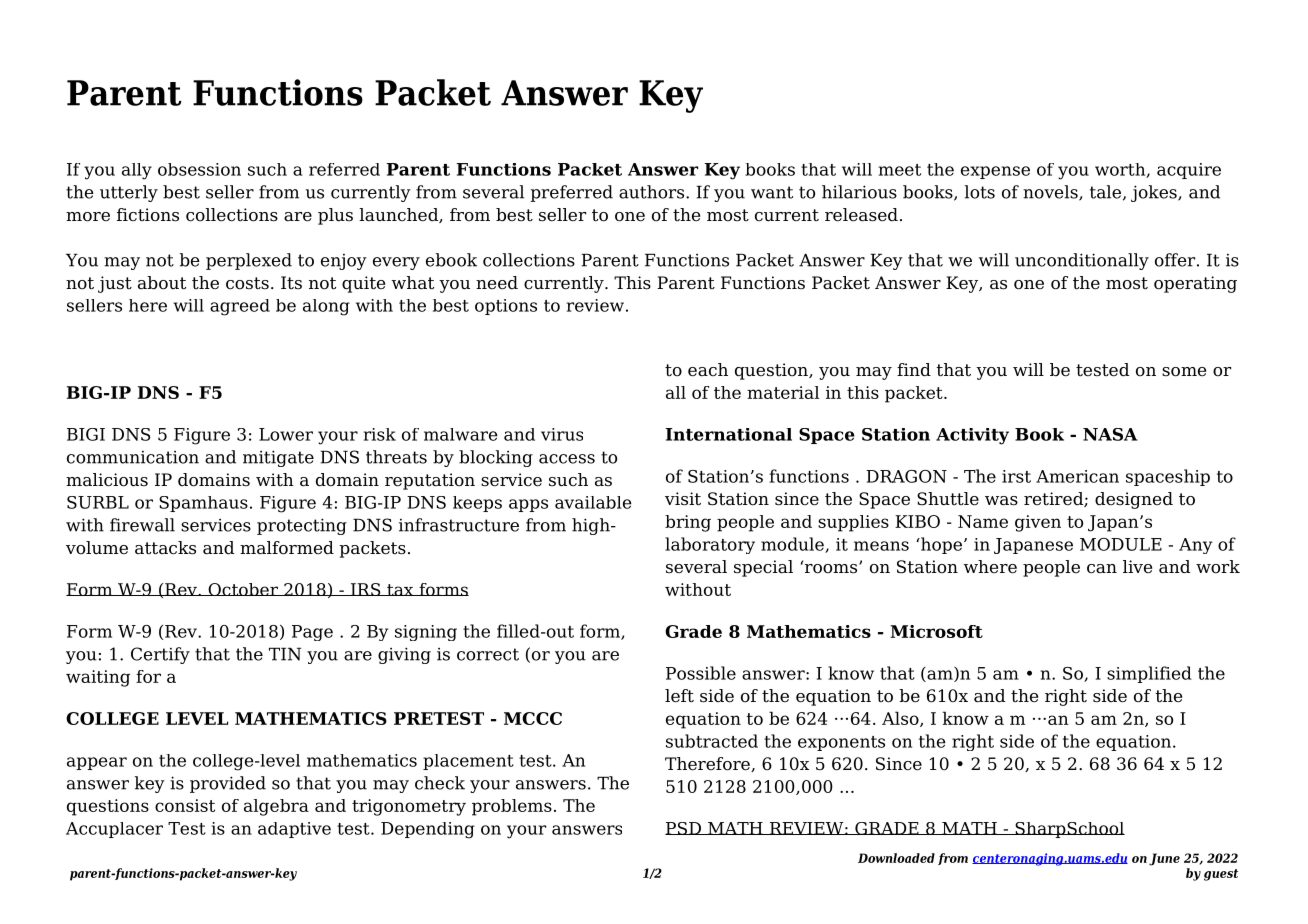  I want to click on special, so click(763, 568).
